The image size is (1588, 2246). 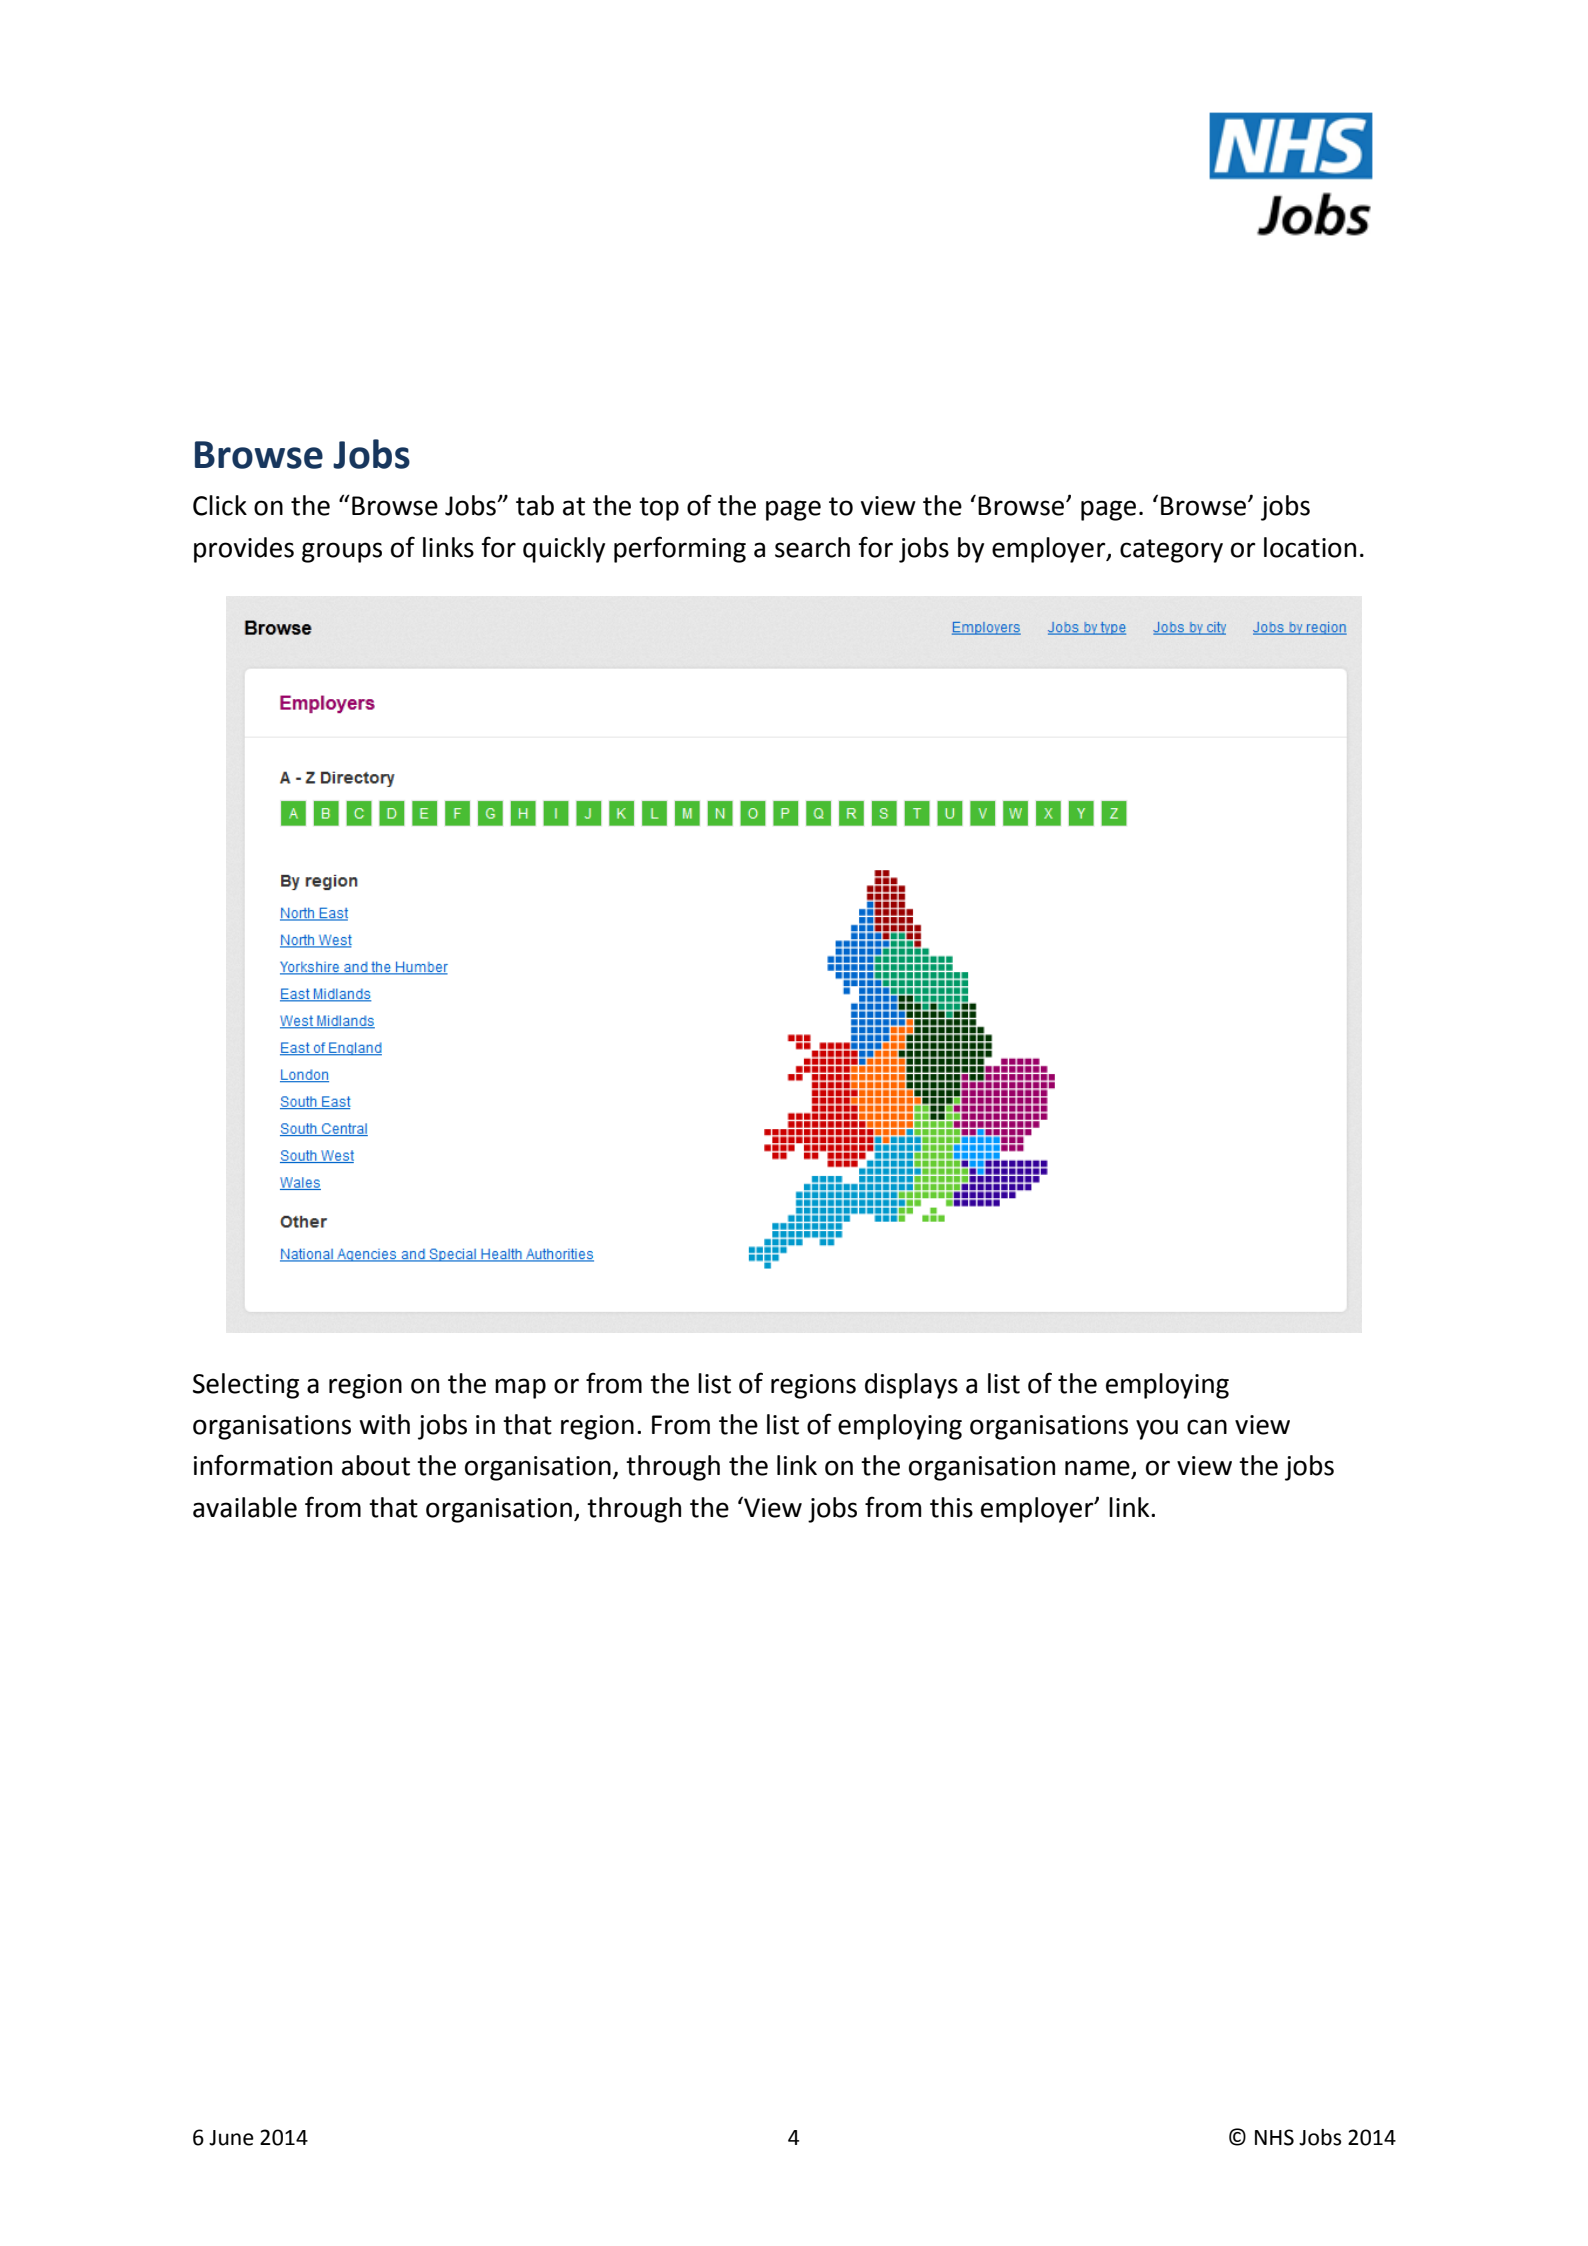 I want to click on Selecting, so click(x=246, y=1386).
